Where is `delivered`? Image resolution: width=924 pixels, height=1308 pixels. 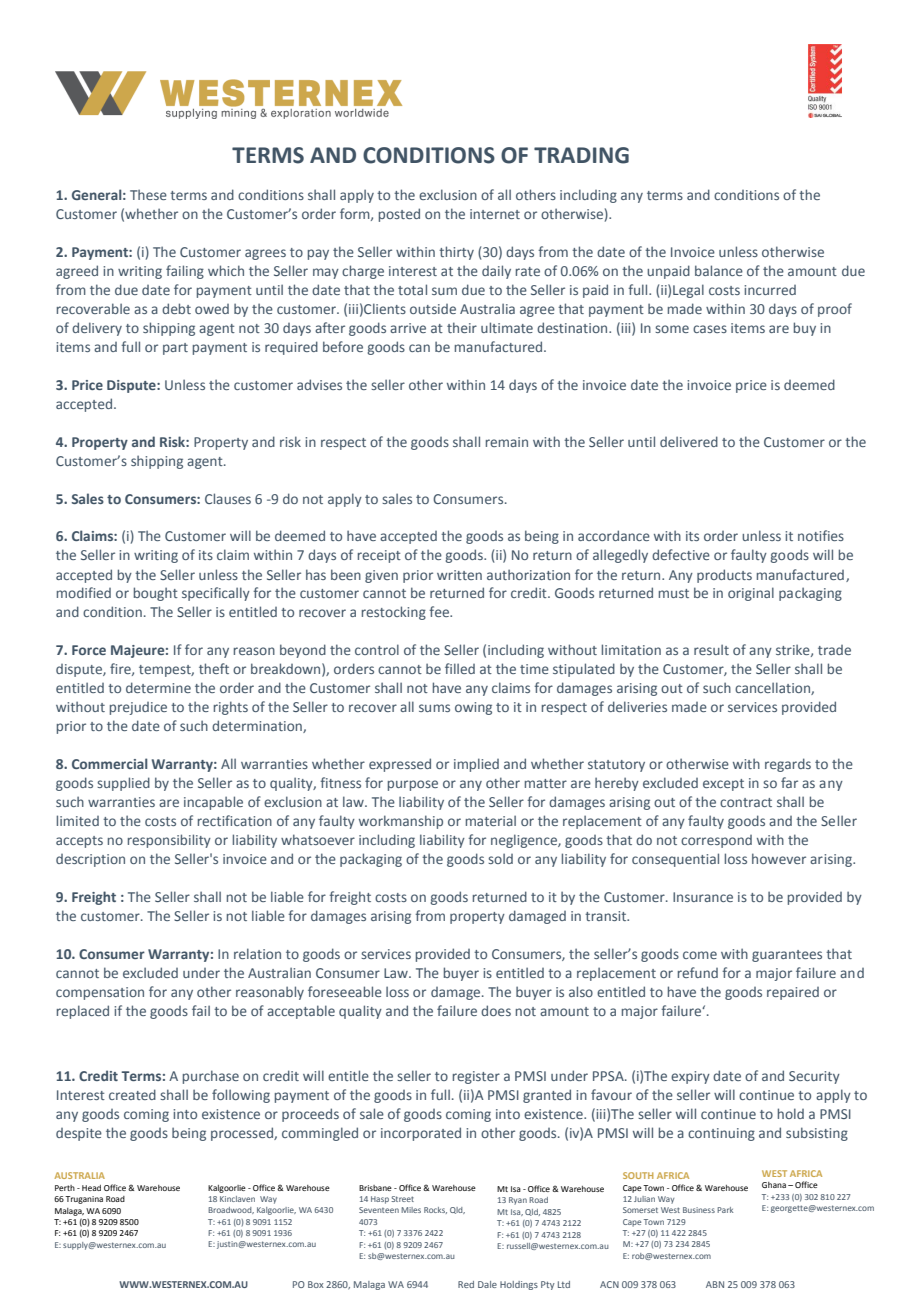
delivered is located at coordinates (689, 441).
